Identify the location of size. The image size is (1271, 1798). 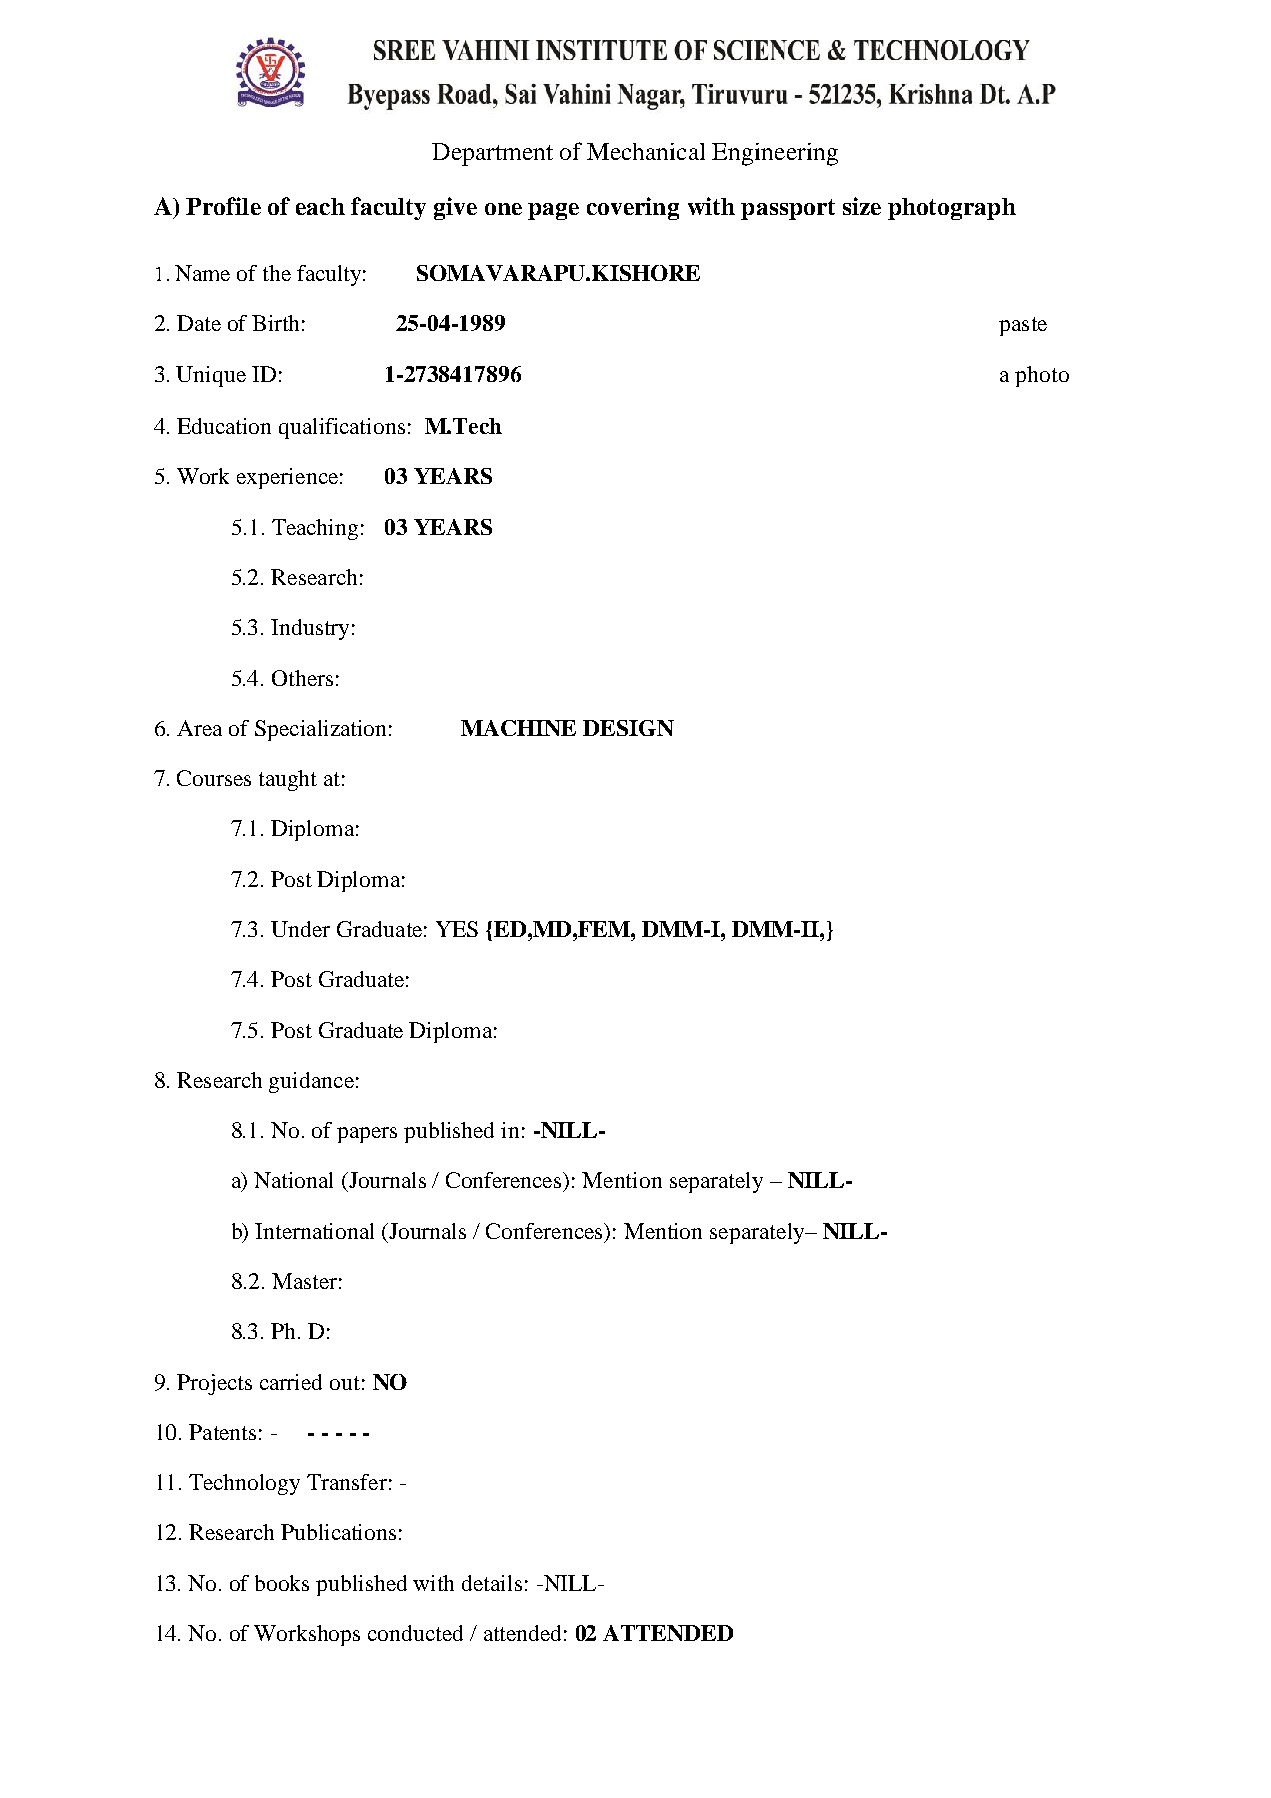
(862, 206).
